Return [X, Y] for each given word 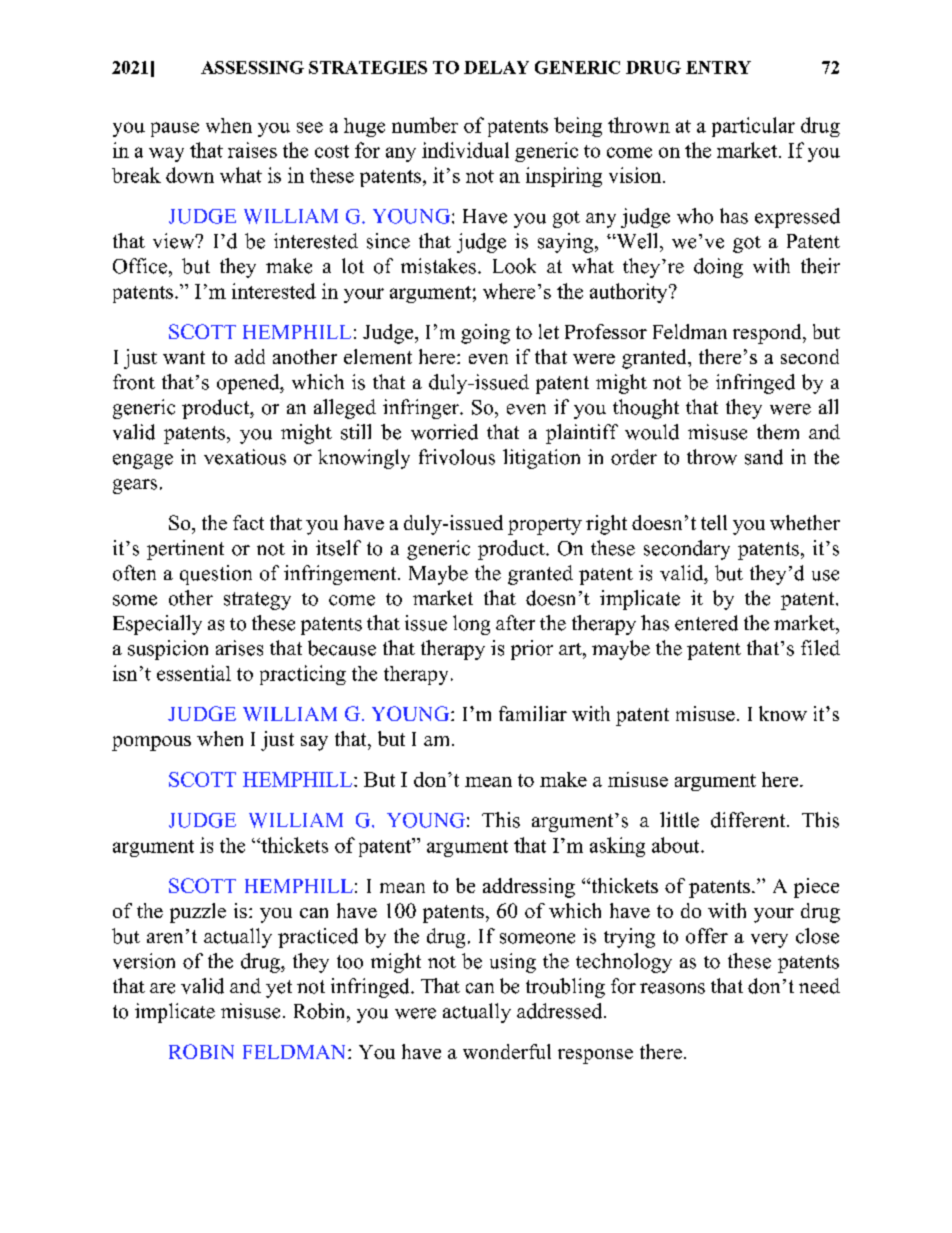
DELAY [496, 67]
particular [753, 127]
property [545, 526]
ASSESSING [252, 67]
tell [714, 522]
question [216, 575]
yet [279, 989]
